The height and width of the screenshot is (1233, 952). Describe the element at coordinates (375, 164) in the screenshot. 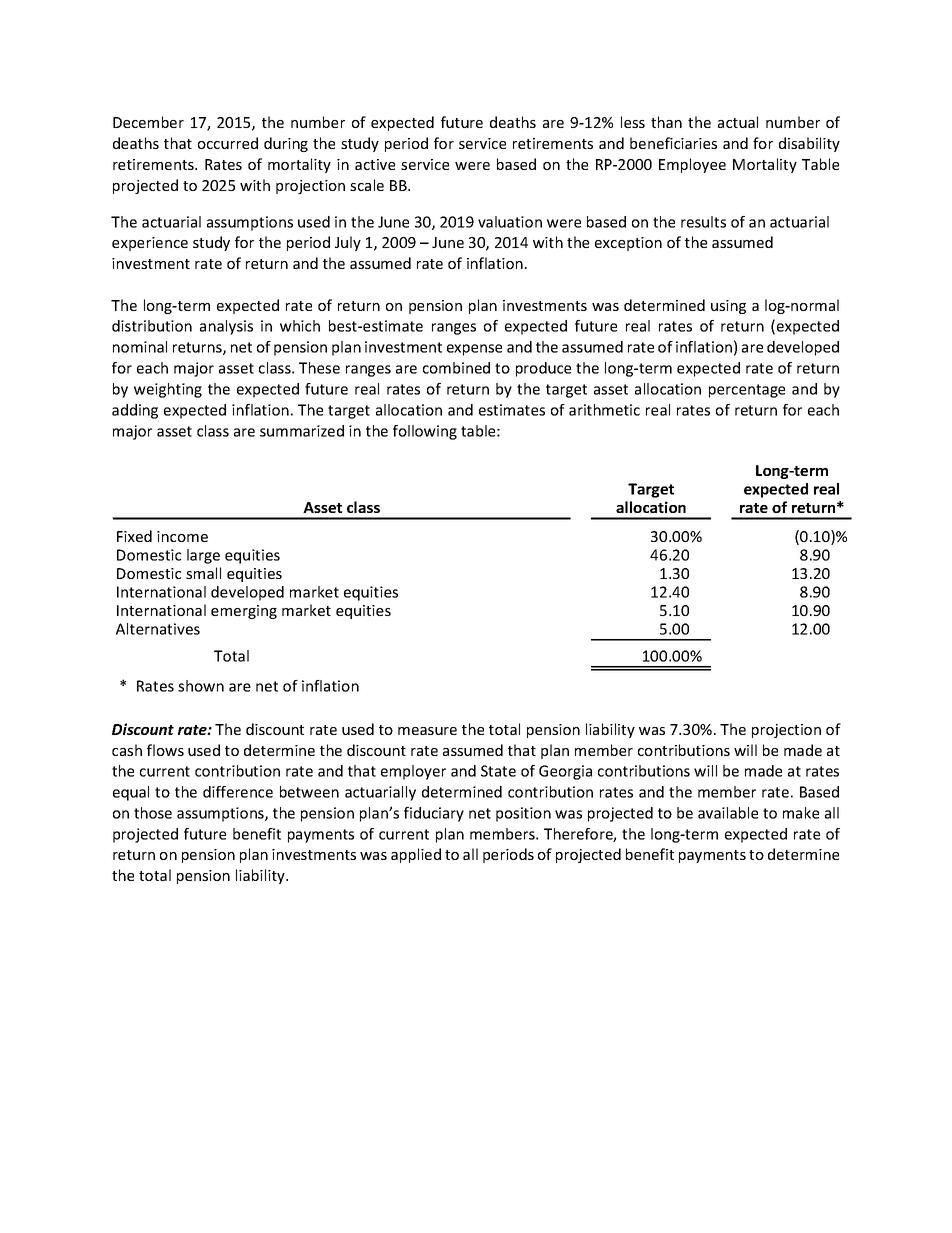

I see `active` at that location.
